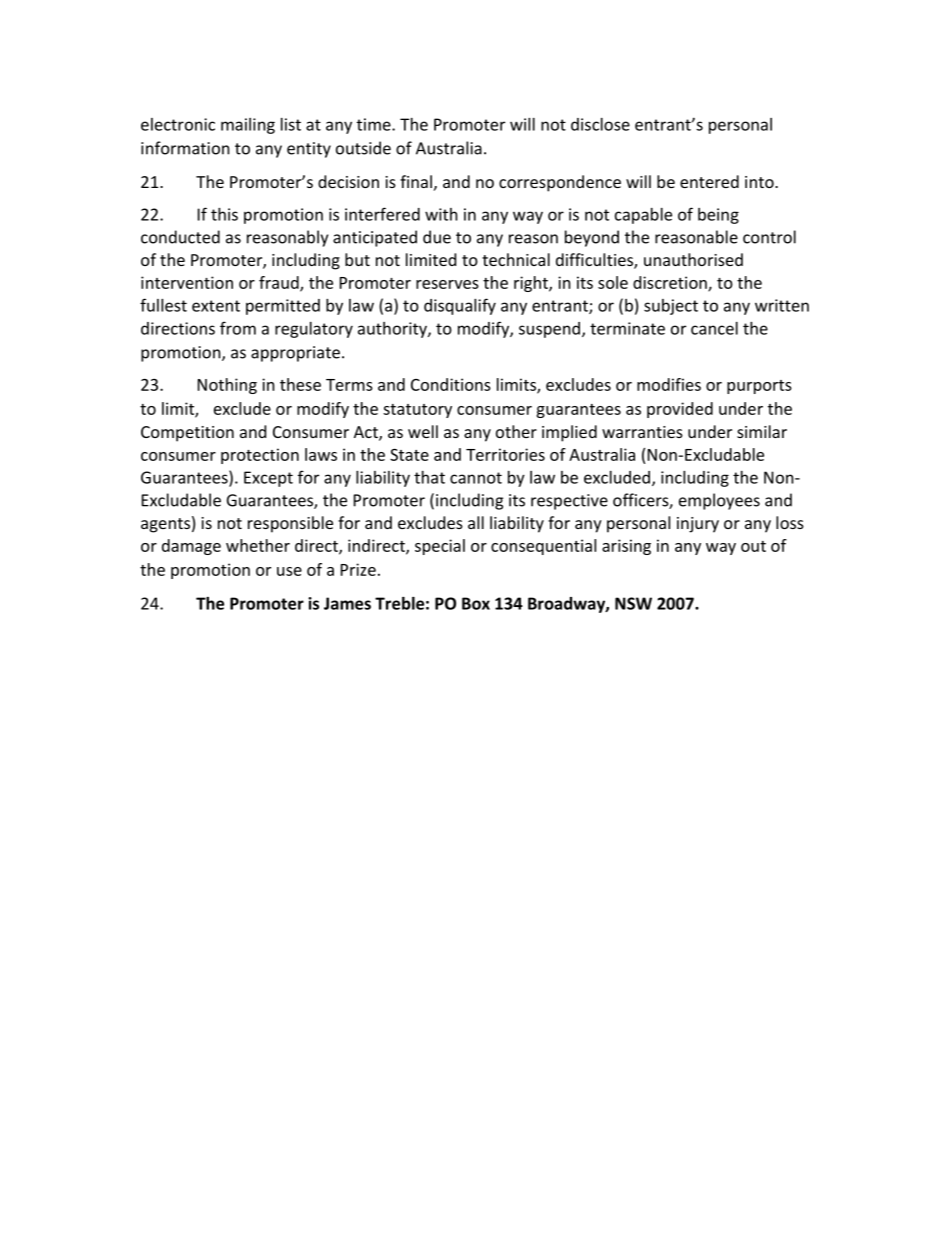  What do you see at coordinates (516, 431) in the page?
I see `other` at bounding box center [516, 431].
